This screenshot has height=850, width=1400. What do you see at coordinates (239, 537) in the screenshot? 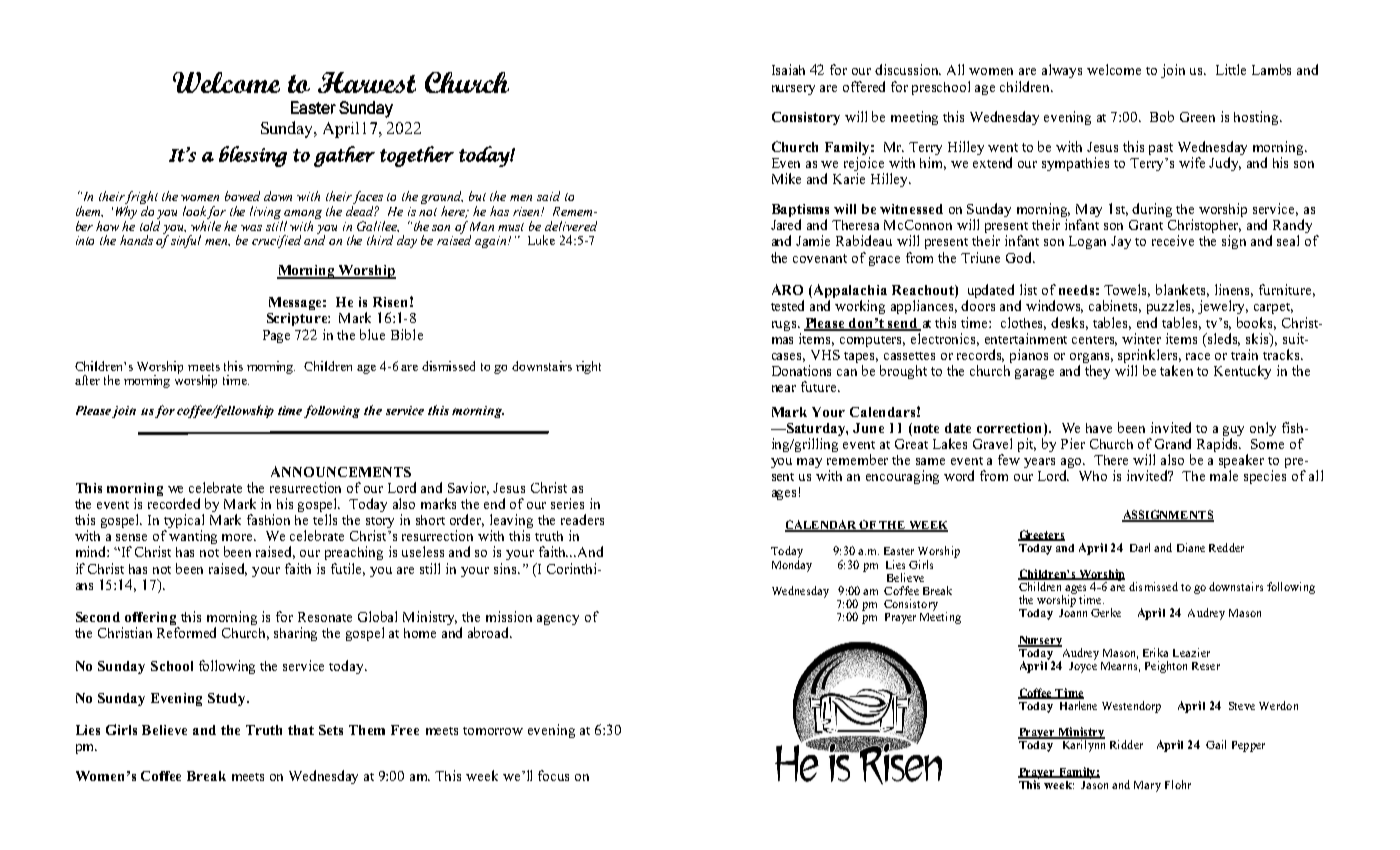
I see `more` at bounding box center [239, 537].
